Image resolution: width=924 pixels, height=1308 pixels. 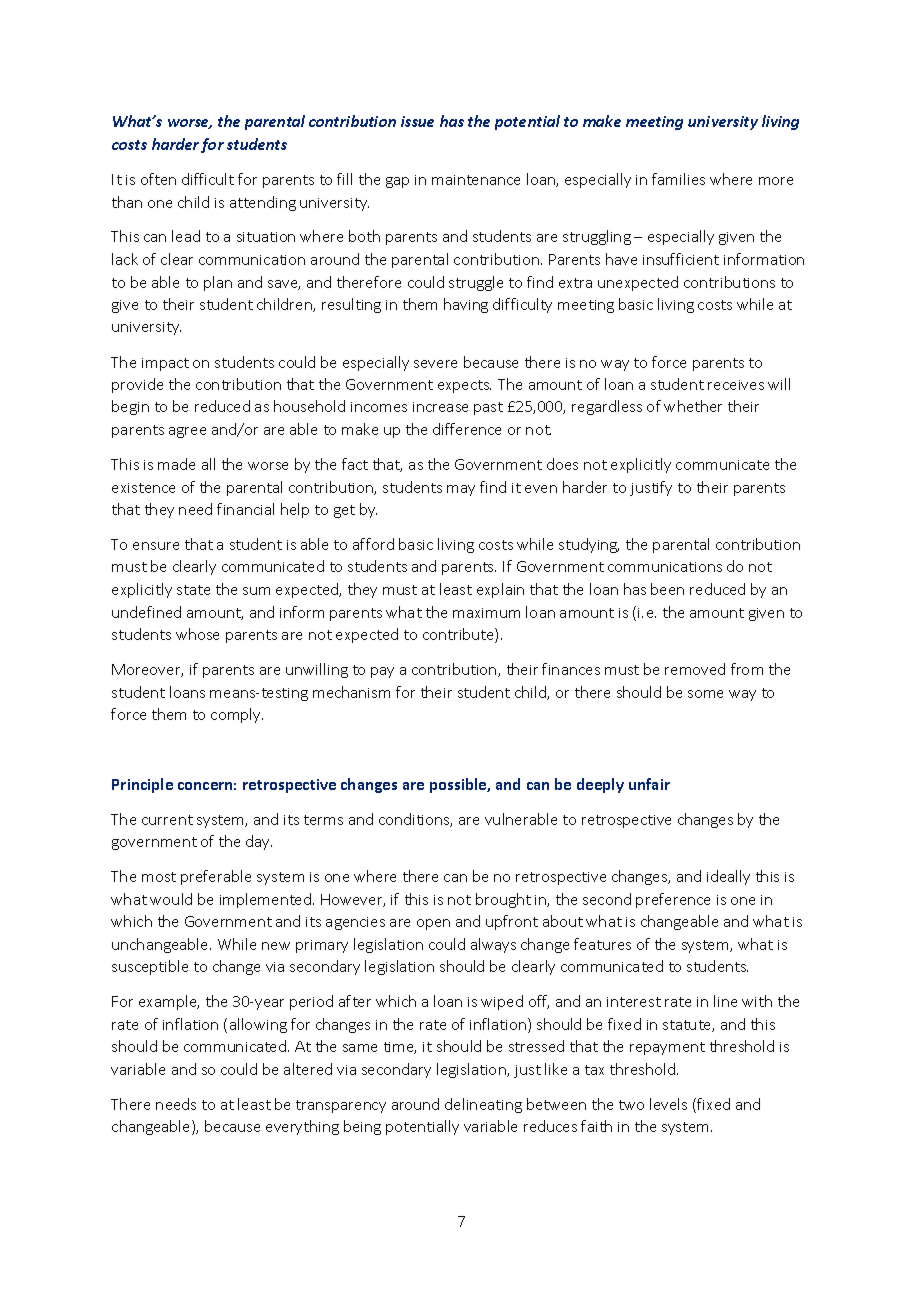 What do you see at coordinates (461, 490) in the screenshot?
I see `may` at bounding box center [461, 490].
